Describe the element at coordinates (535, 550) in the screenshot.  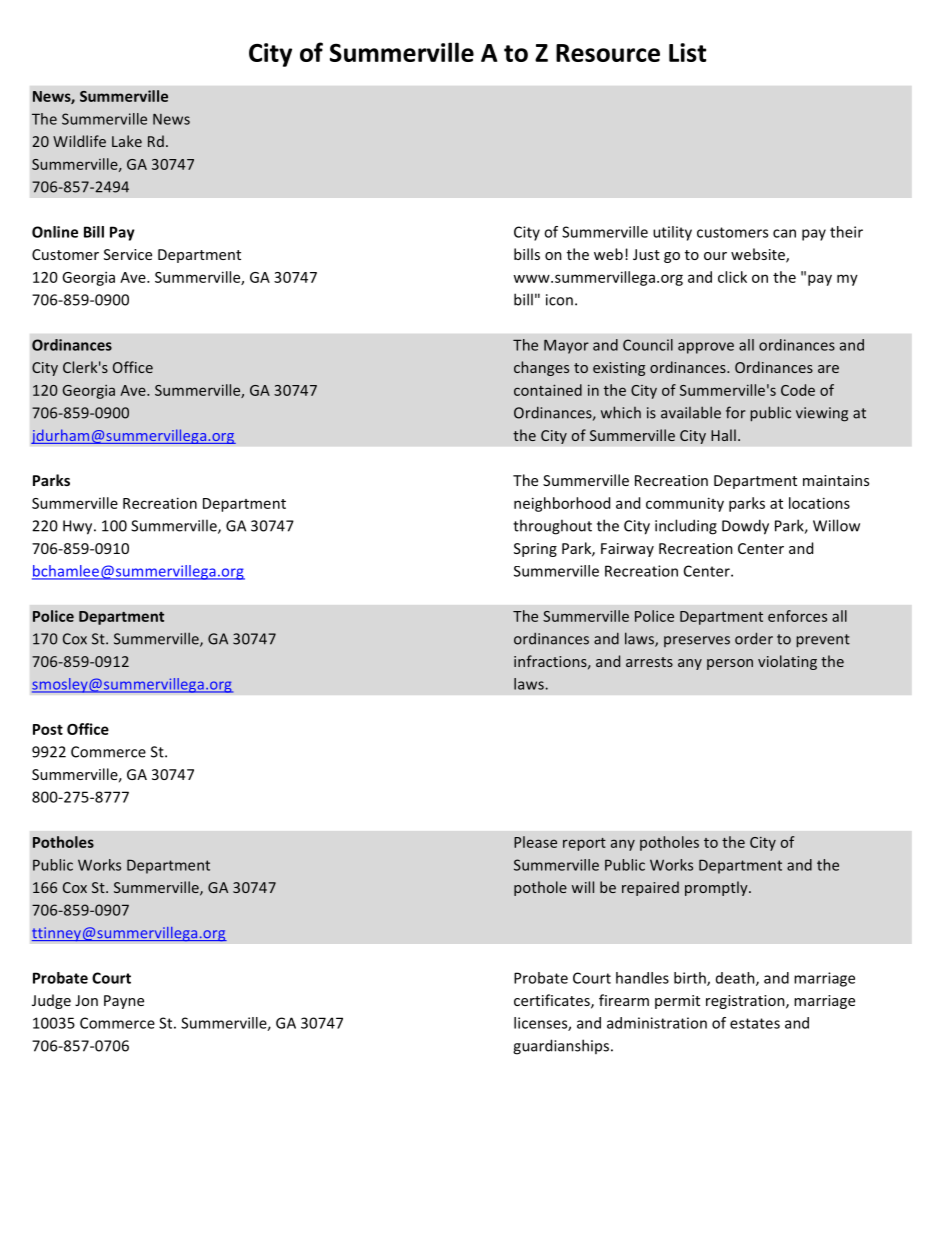
I see `Spring` at that location.
